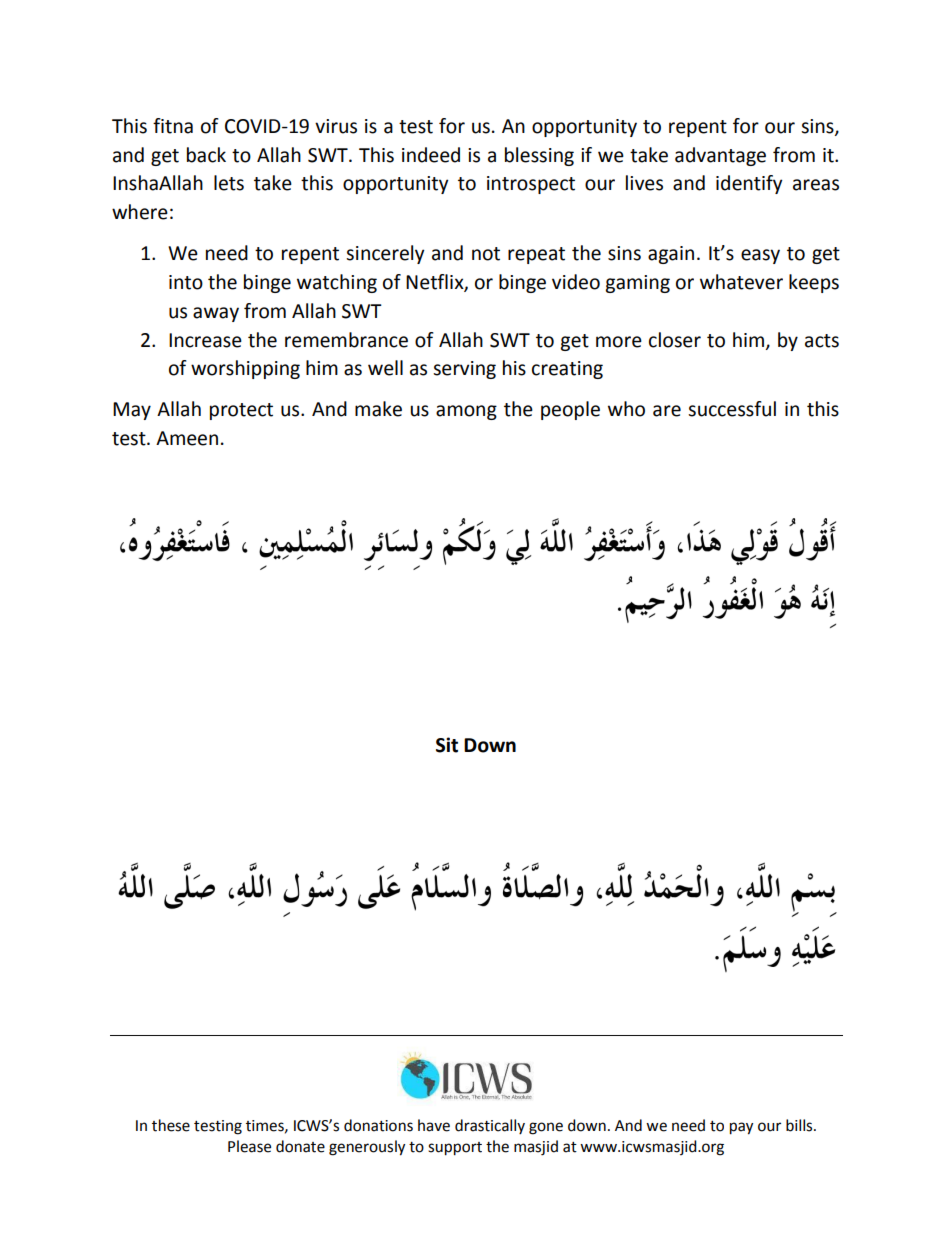  Describe the element at coordinates (466, 412) in the screenshot. I see `among` at that location.
